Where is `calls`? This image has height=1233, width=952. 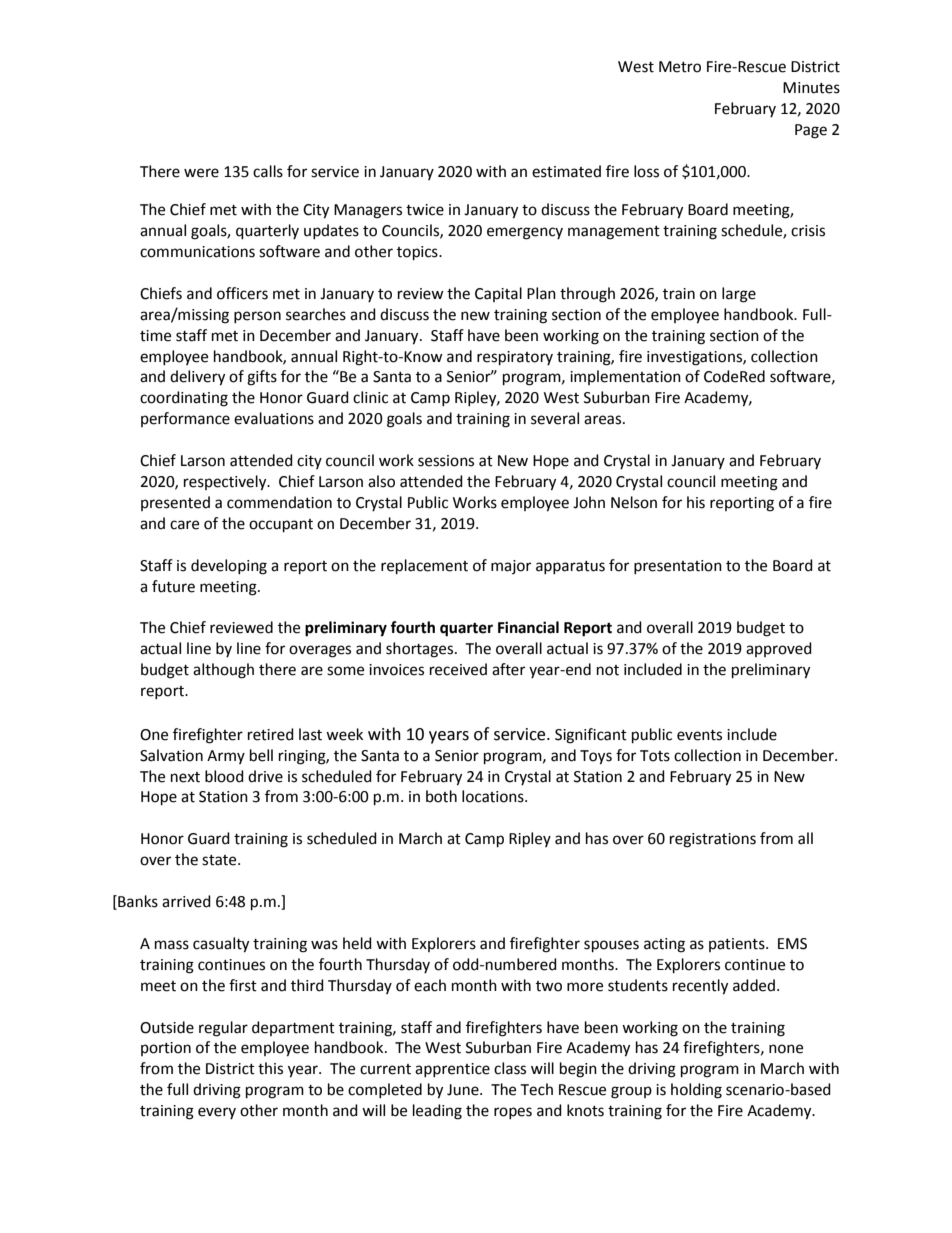 calls is located at coordinates (268, 171).
